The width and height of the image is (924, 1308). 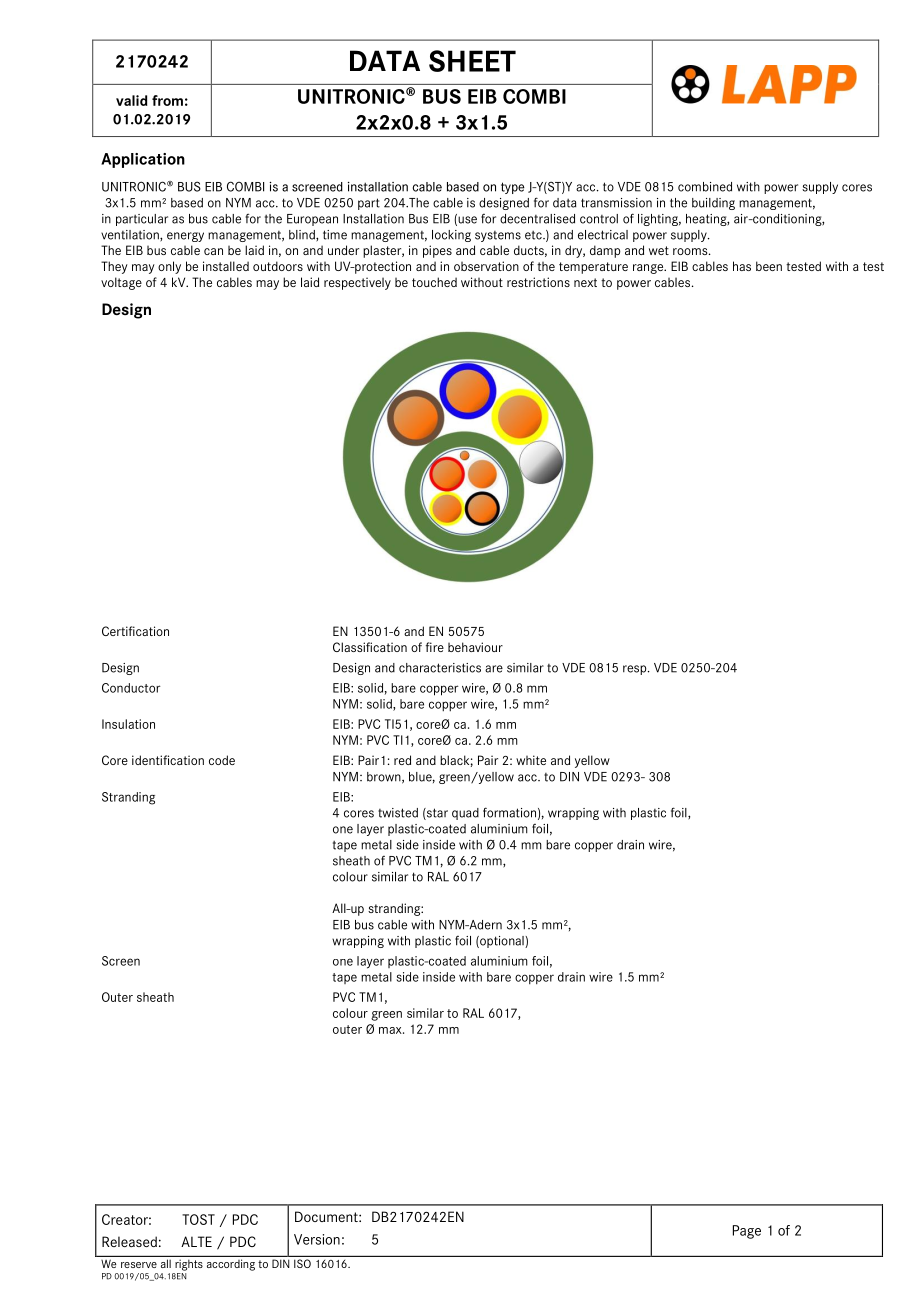 I want to click on Version, so click(x=317, y=1239).
